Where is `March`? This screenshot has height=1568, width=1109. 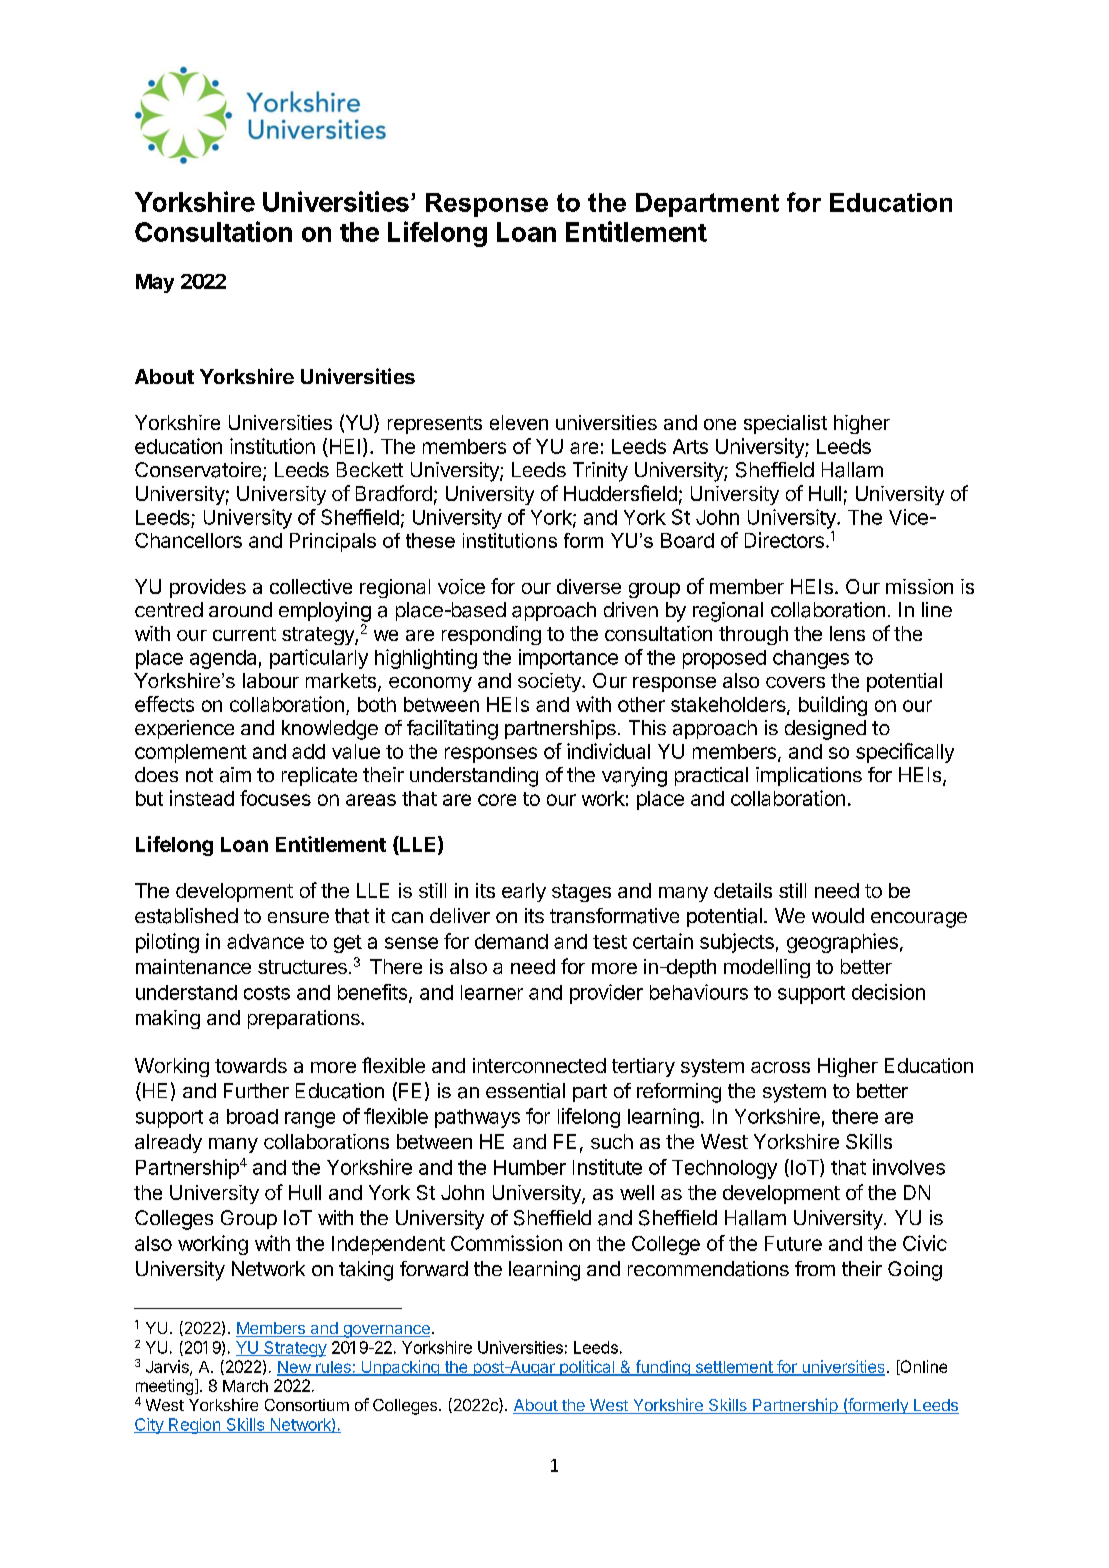 March is located at coordinates (245, 1386).
